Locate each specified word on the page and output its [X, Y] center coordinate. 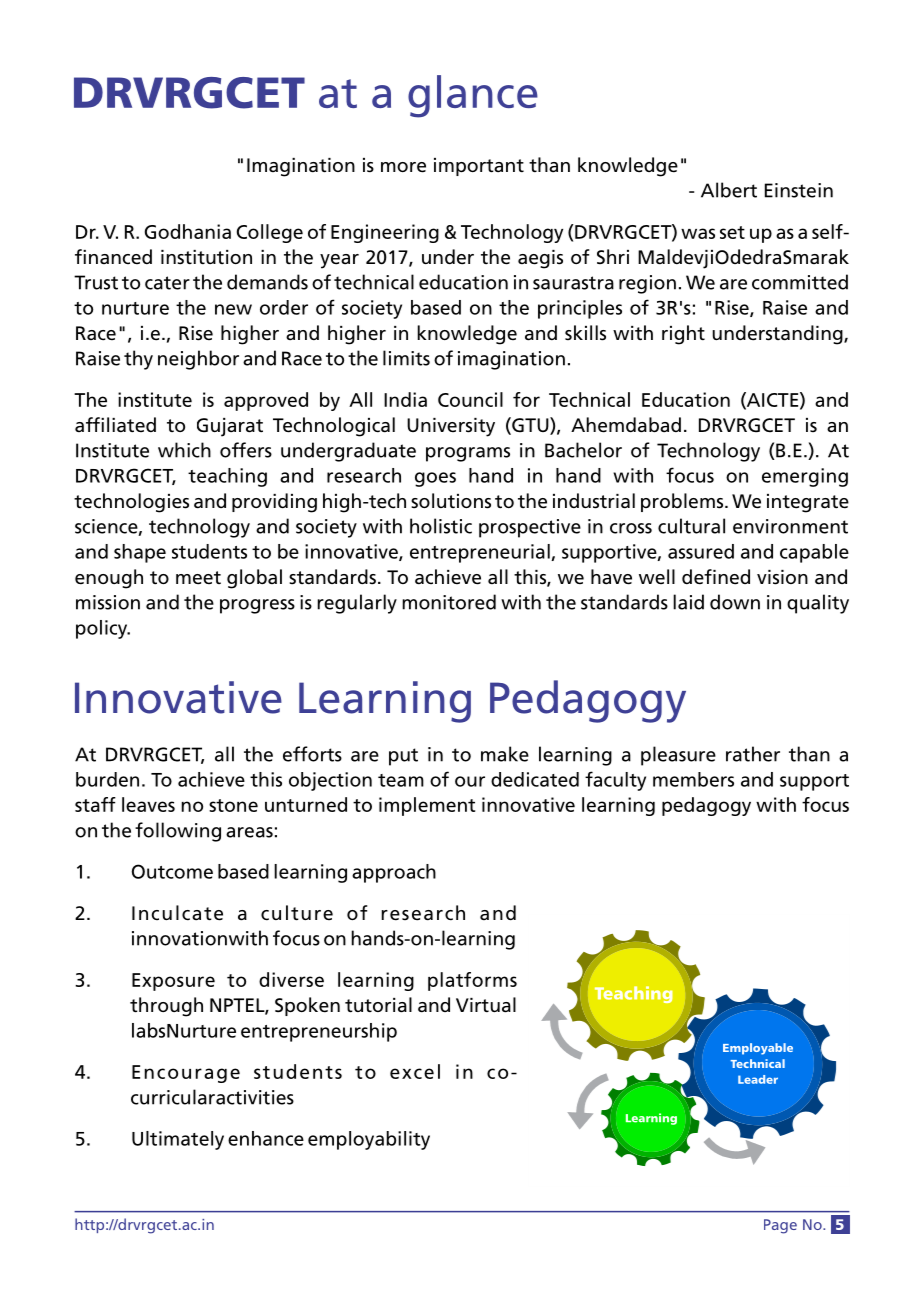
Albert [729, 190]
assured [701, 551]
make [505, 754]
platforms [472, 981]
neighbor [198, 360]
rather [753, 754]
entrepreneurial [481, 553]
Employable [758, 1049]
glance [473, 96]
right [683, 335]
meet [198, 578]
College [270, 233]
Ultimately [178, 1140]
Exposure [173, 982]
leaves [148, 804]
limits [406, 358]
